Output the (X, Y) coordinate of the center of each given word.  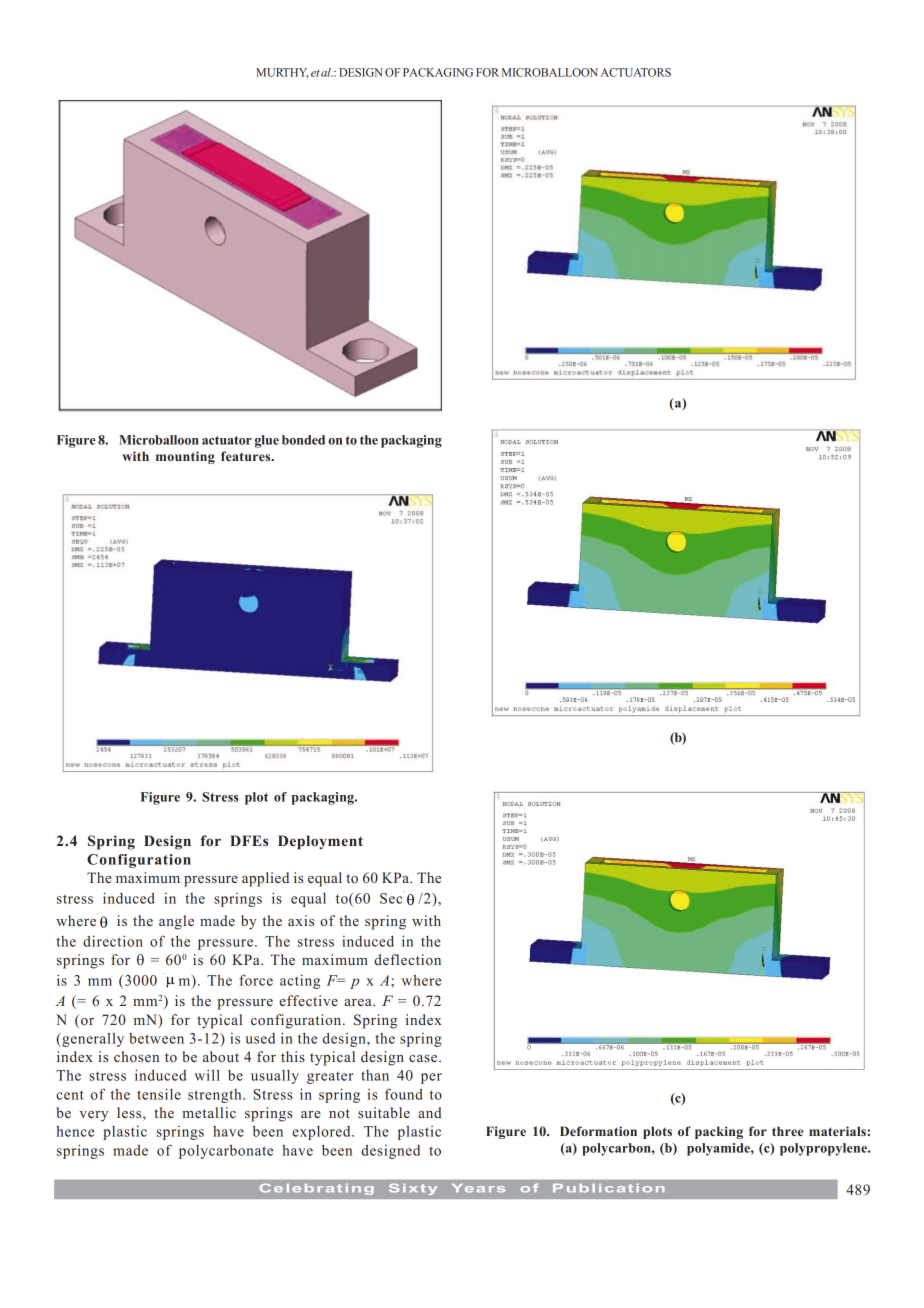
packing (719, 1132)
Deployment (320, 842)
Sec (392, 897)
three (787, 1131)
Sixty (413, 1189)
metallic (209, 1112)
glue (267, 441)
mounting (185, 457)
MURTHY (282, 73)
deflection (407, 959)
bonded (303, 440)
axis (301, 920)
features (247, 456)
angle (176, 922)
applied (265, 879)
